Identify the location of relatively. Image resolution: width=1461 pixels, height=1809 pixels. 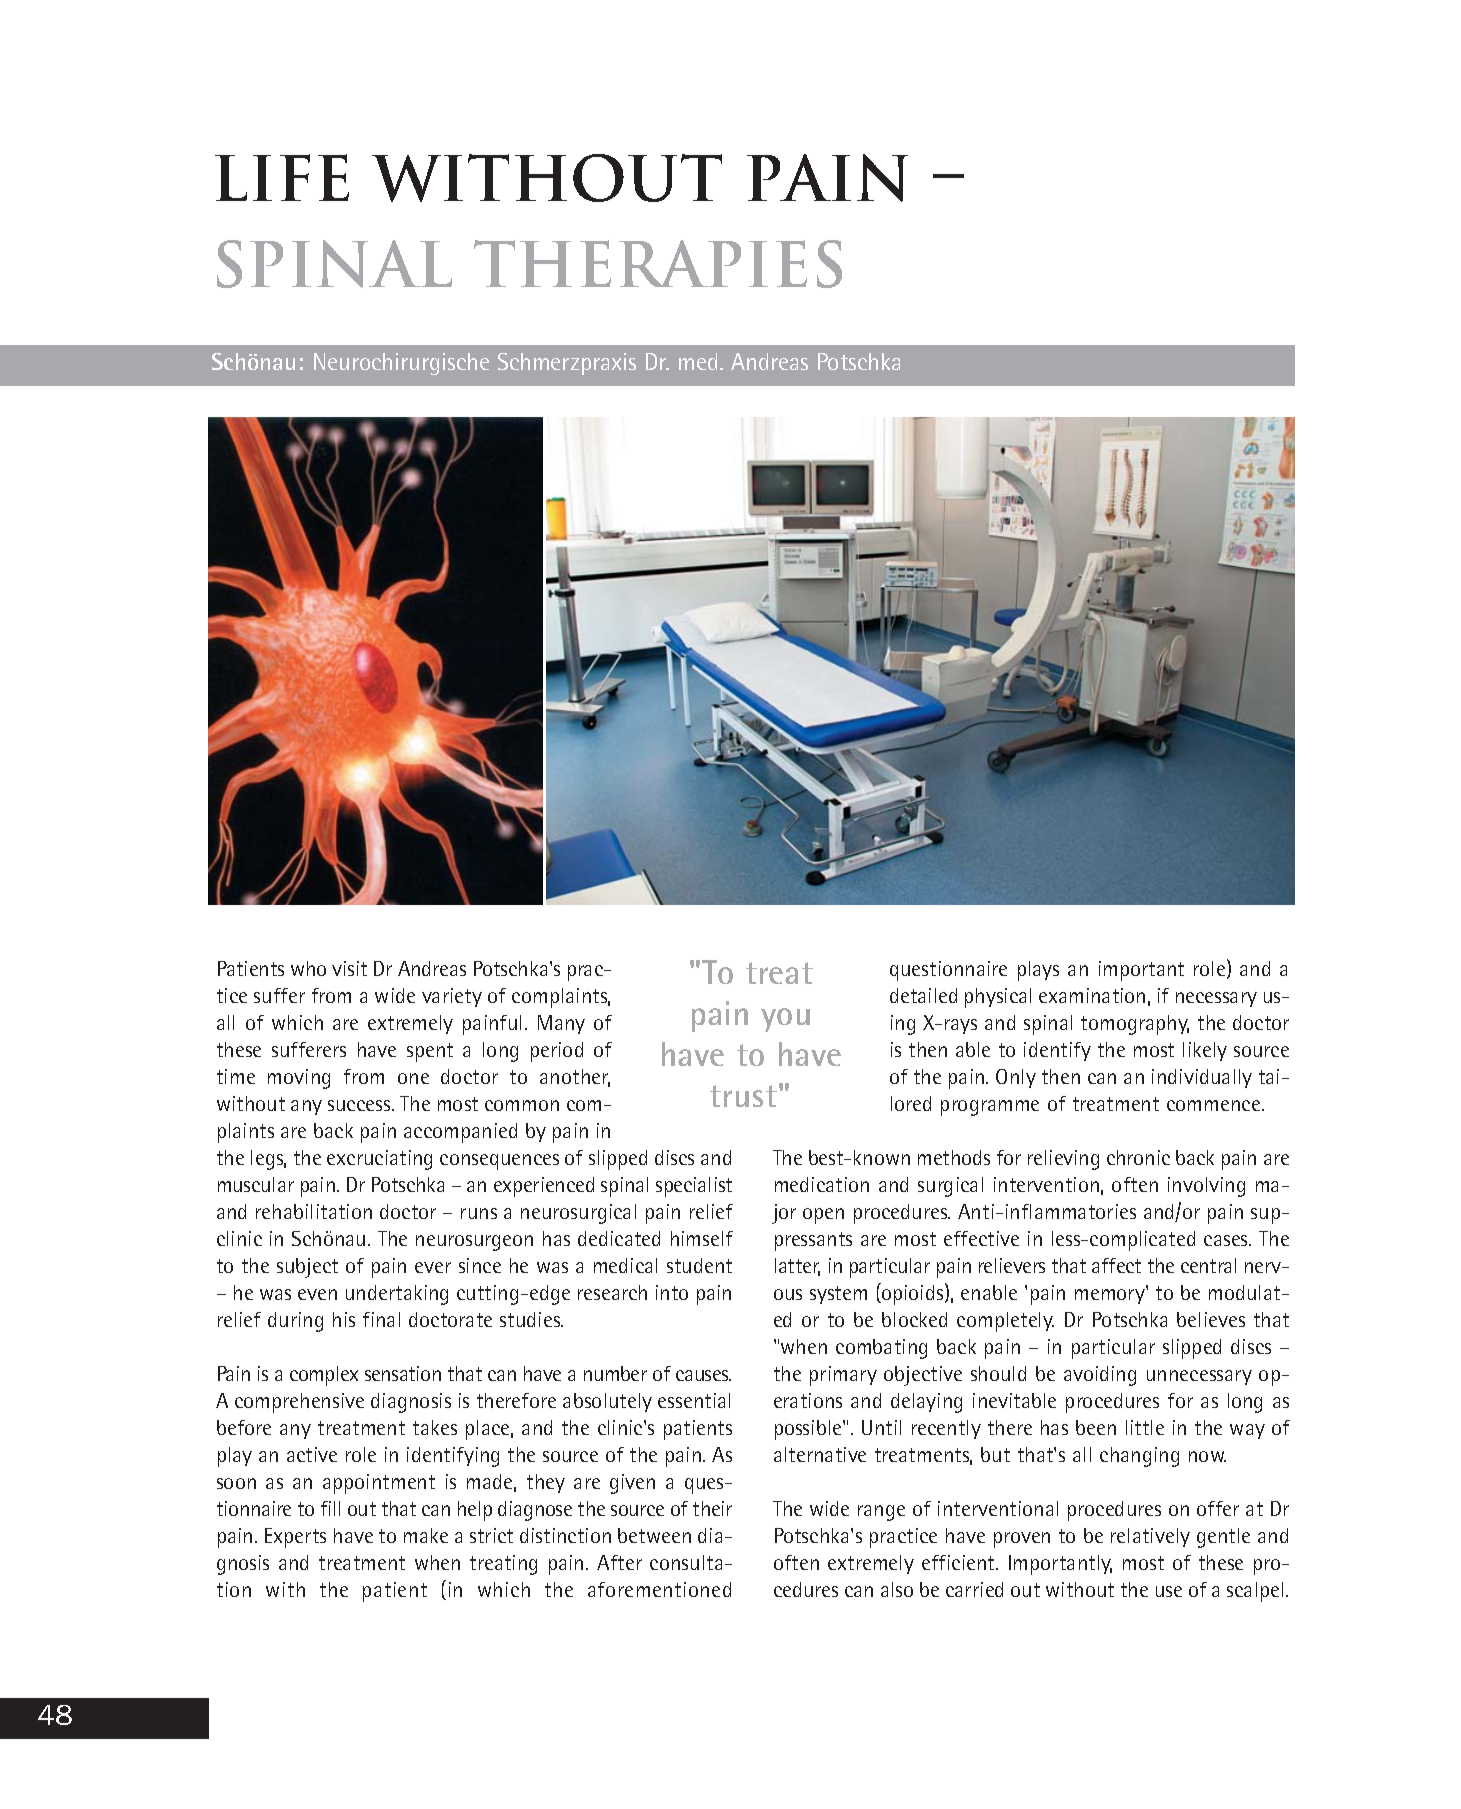
(1150, 1537).
